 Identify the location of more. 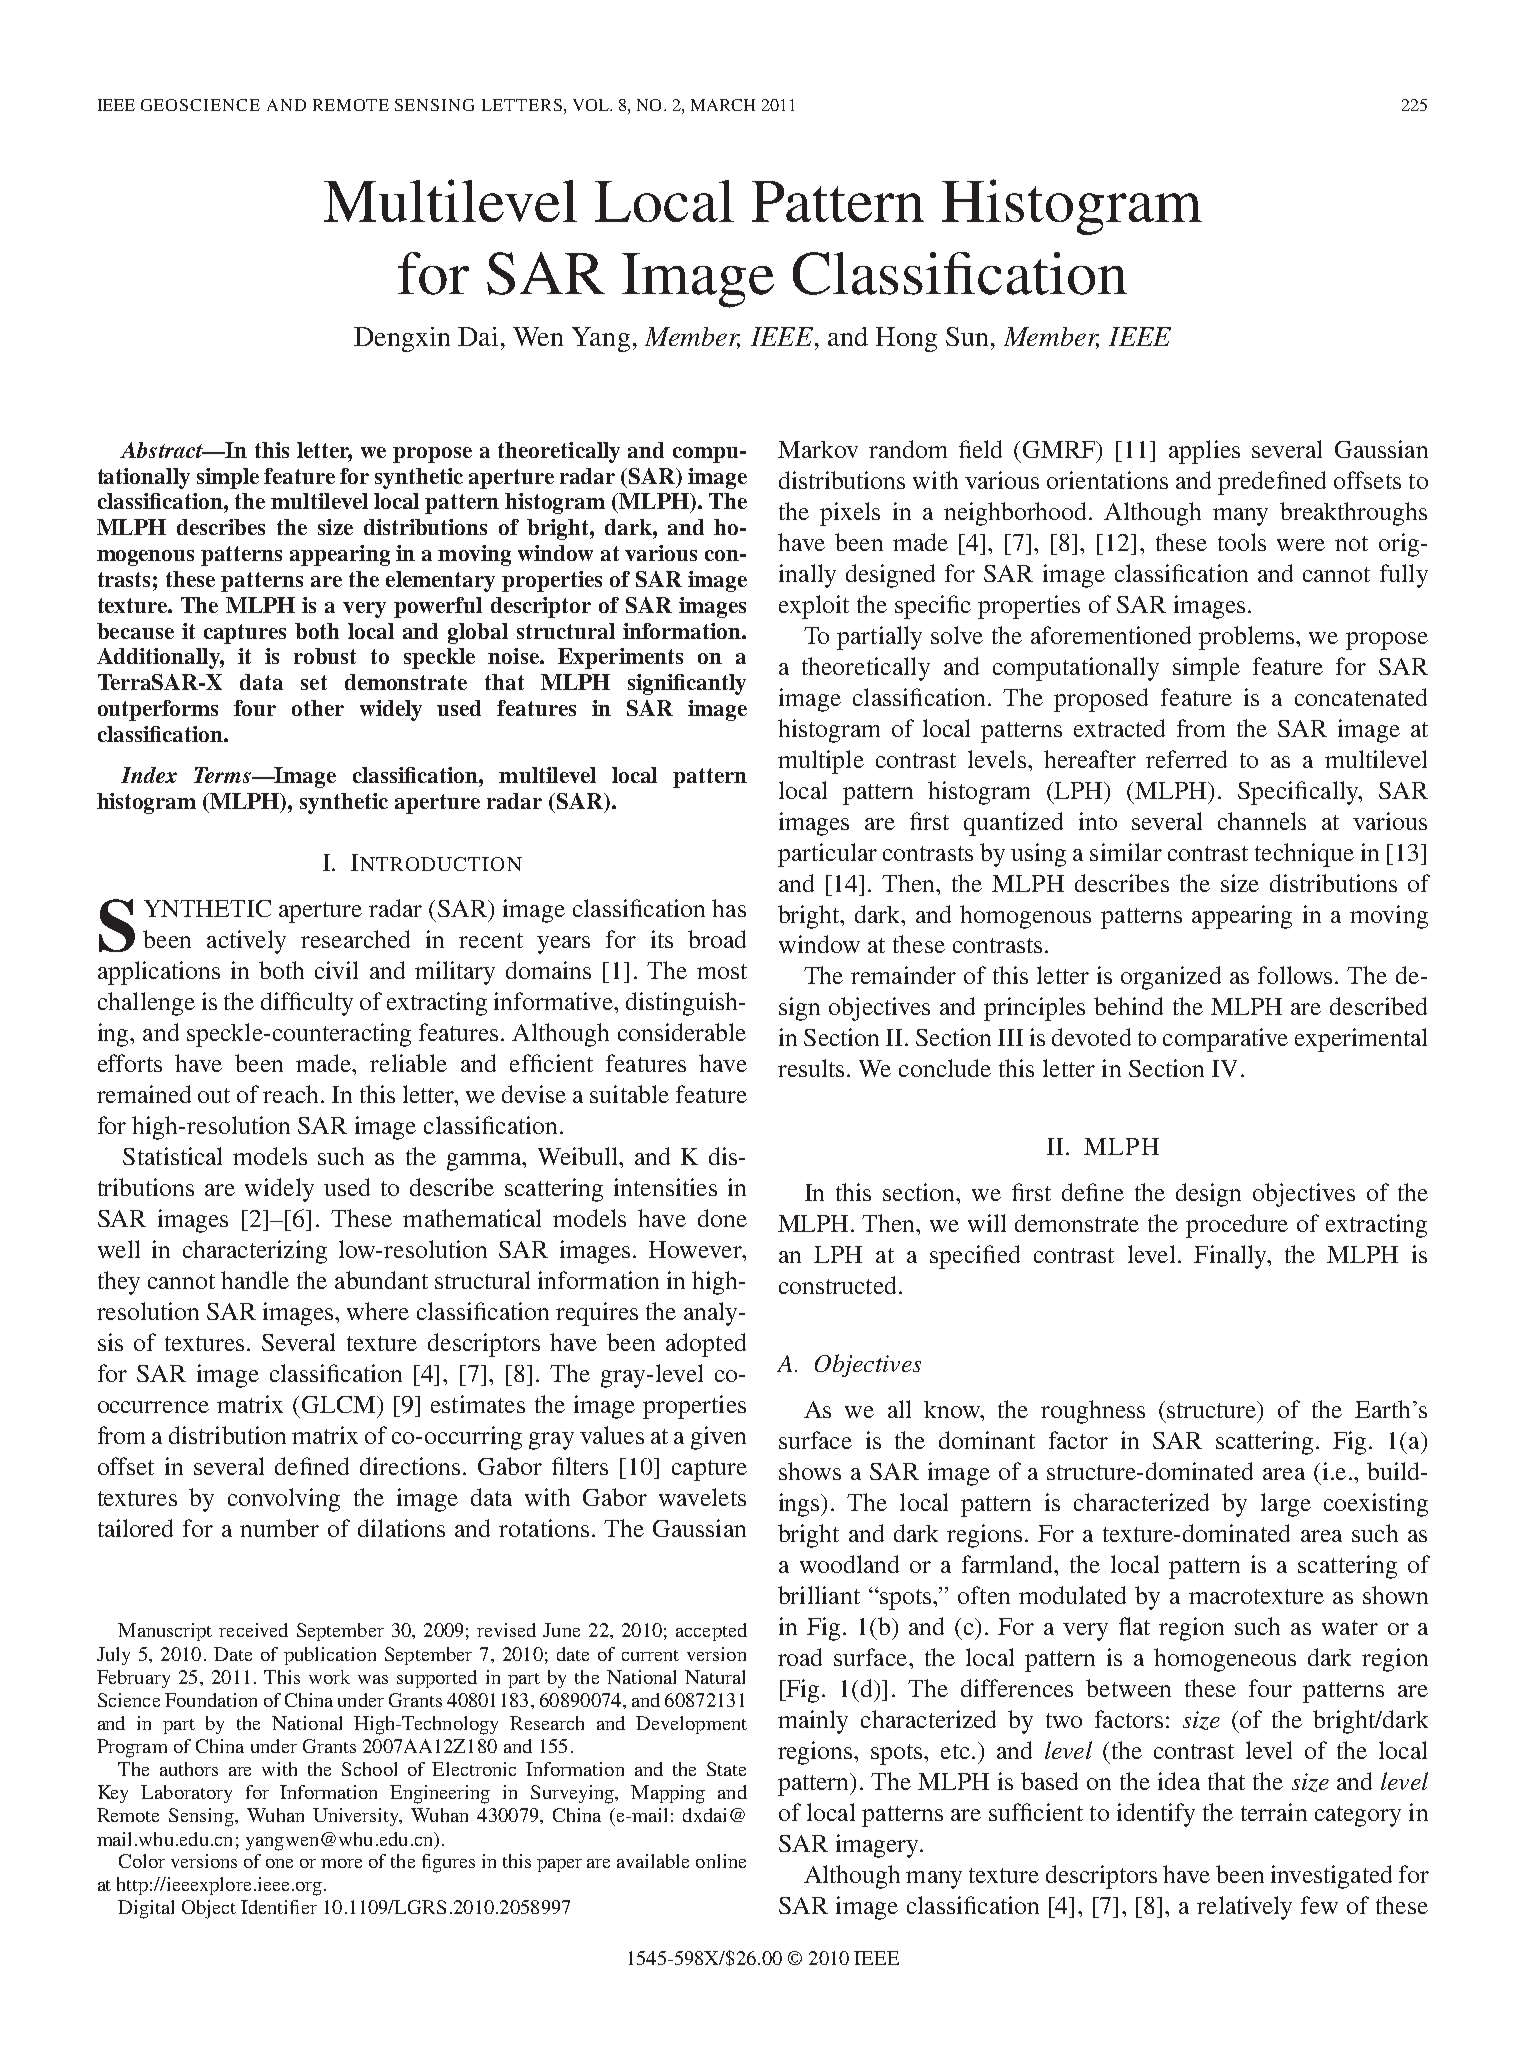
(341, 1863).
